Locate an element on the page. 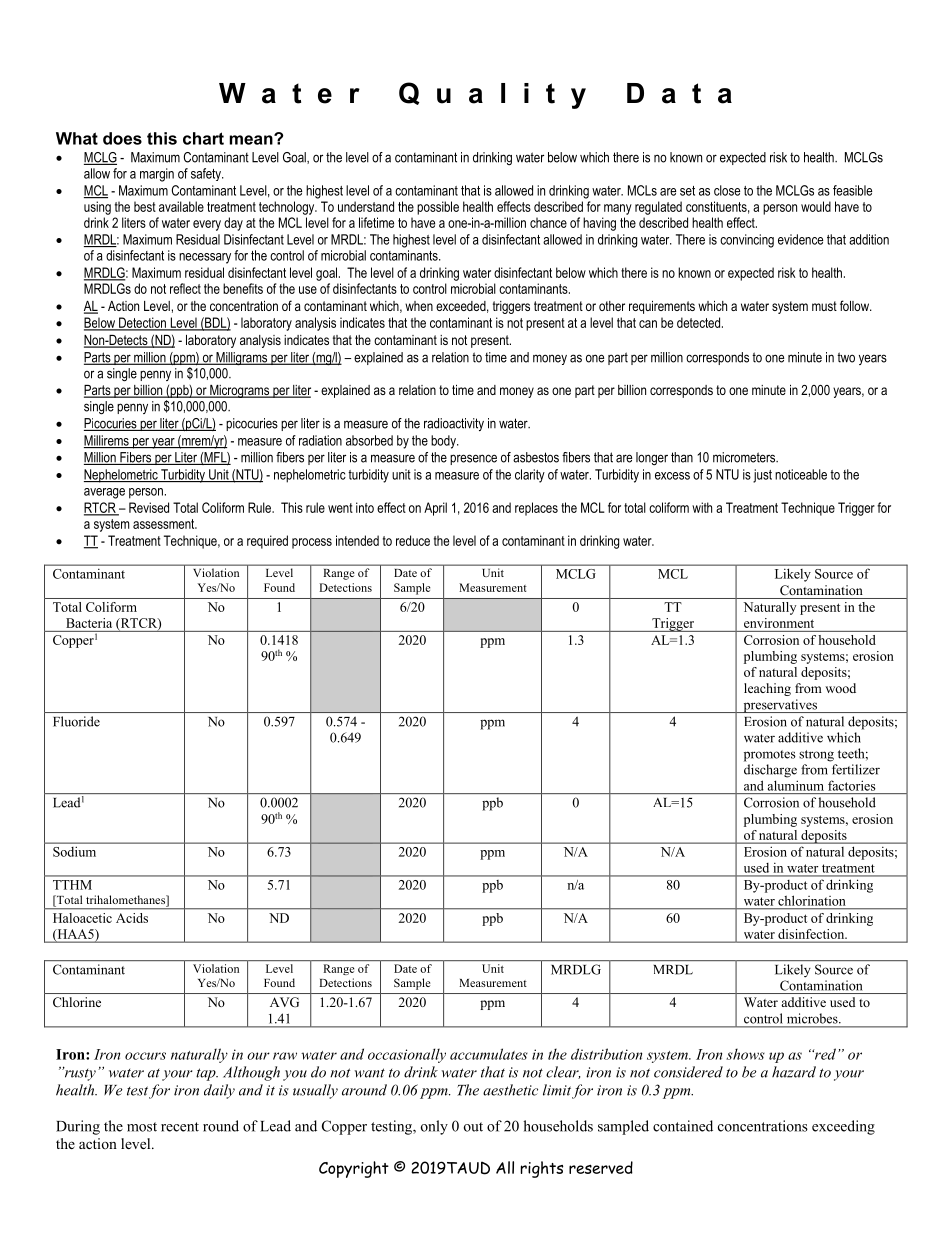 The image size is (952, 1233). exceeding is located at coordinates (843, 1127).
